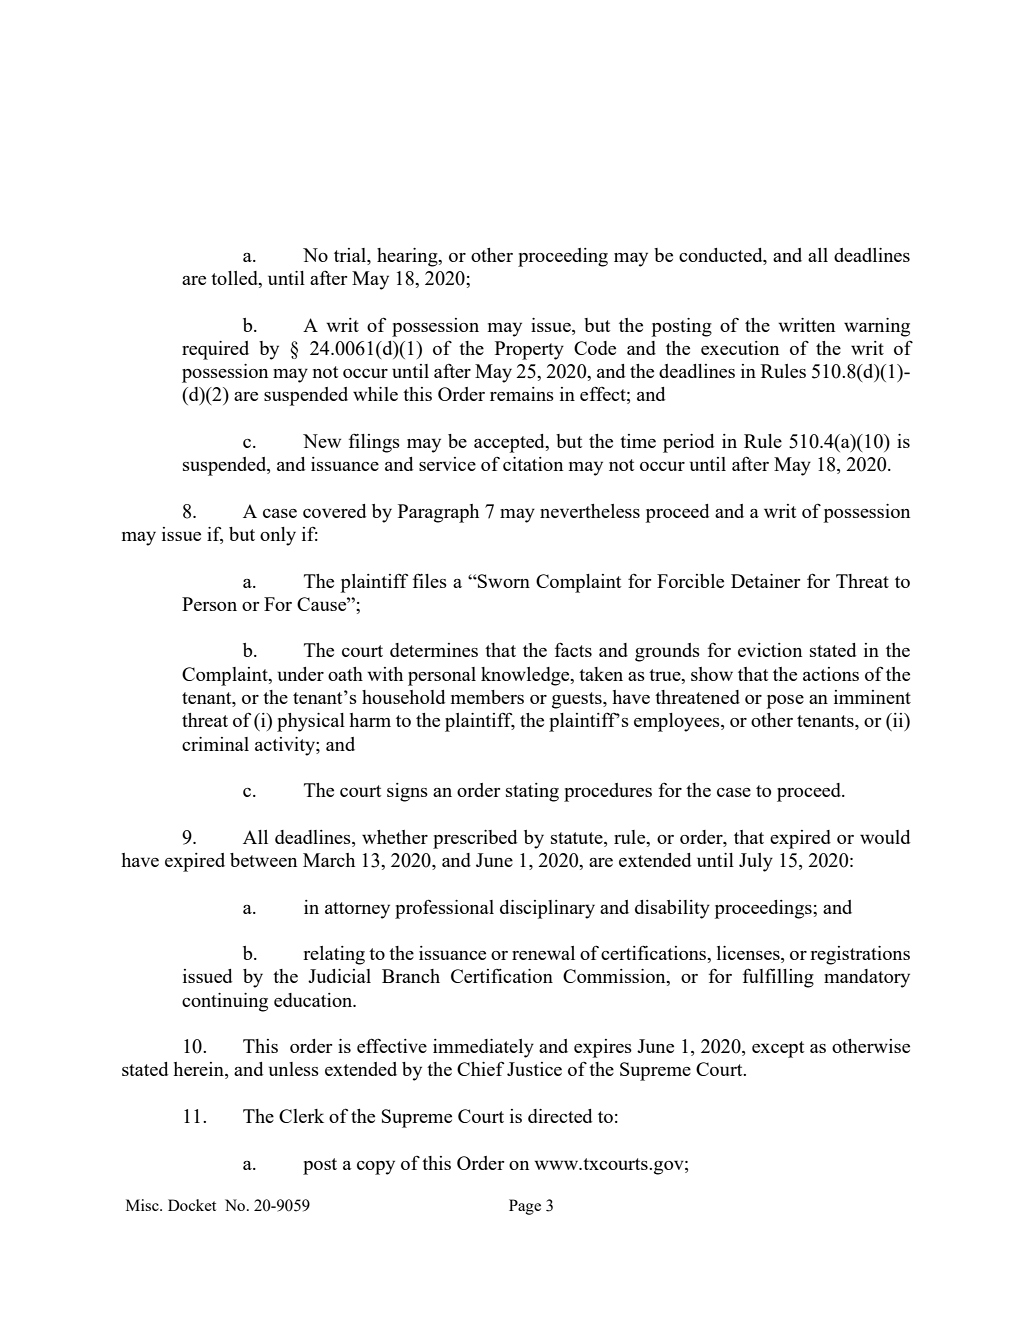 This page has width=1032, height=1336. Describe the element at coordinates (278, 536) in the page. I see `only` at that location.
